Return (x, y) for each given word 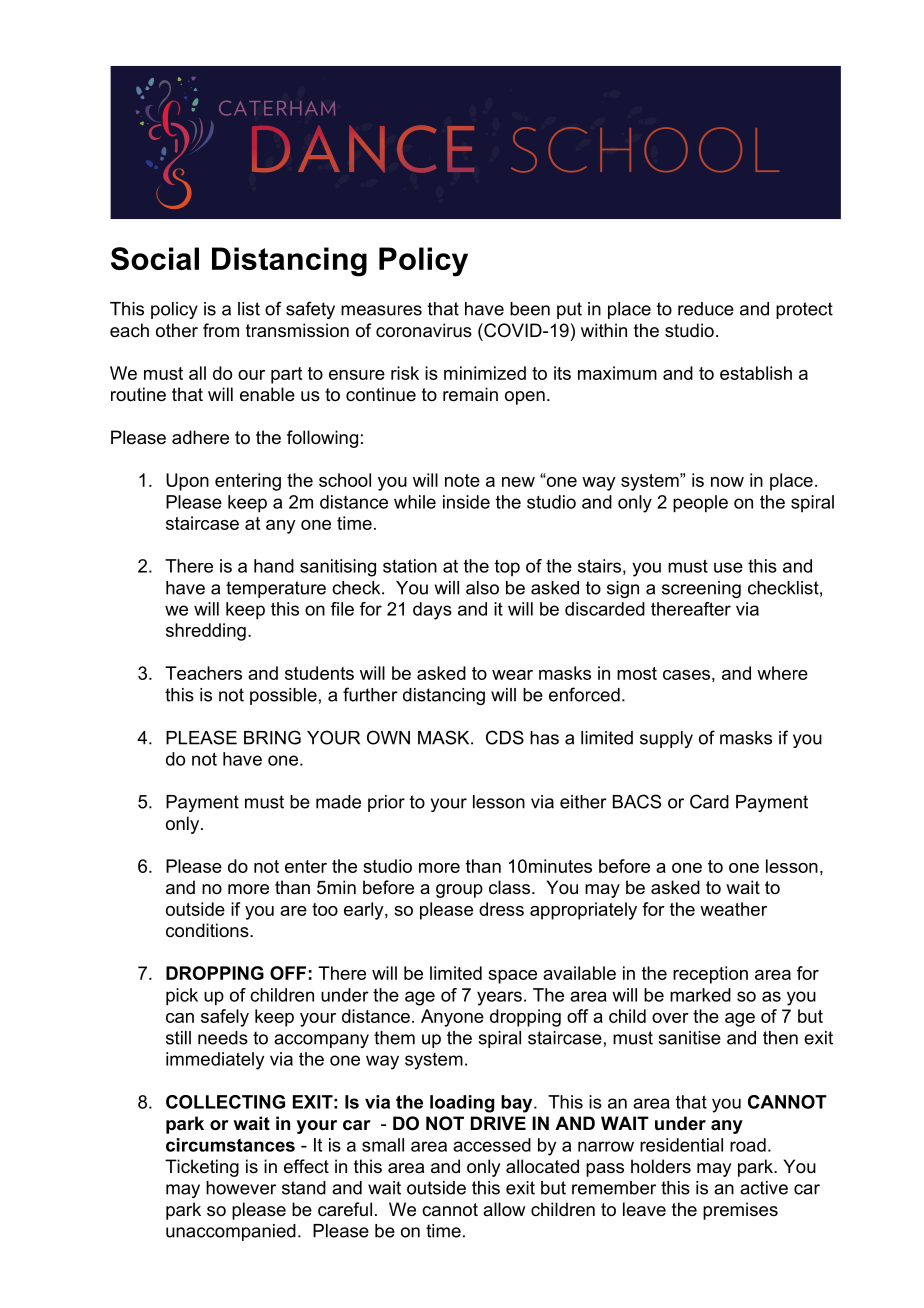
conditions (208, 930)
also (482, 588)
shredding (206, 632)
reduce (706, 309)
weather (733, 909)
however (241, 1188)
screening (701, 589)
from (221, 330)
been (530, 309)
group (459, 891)
